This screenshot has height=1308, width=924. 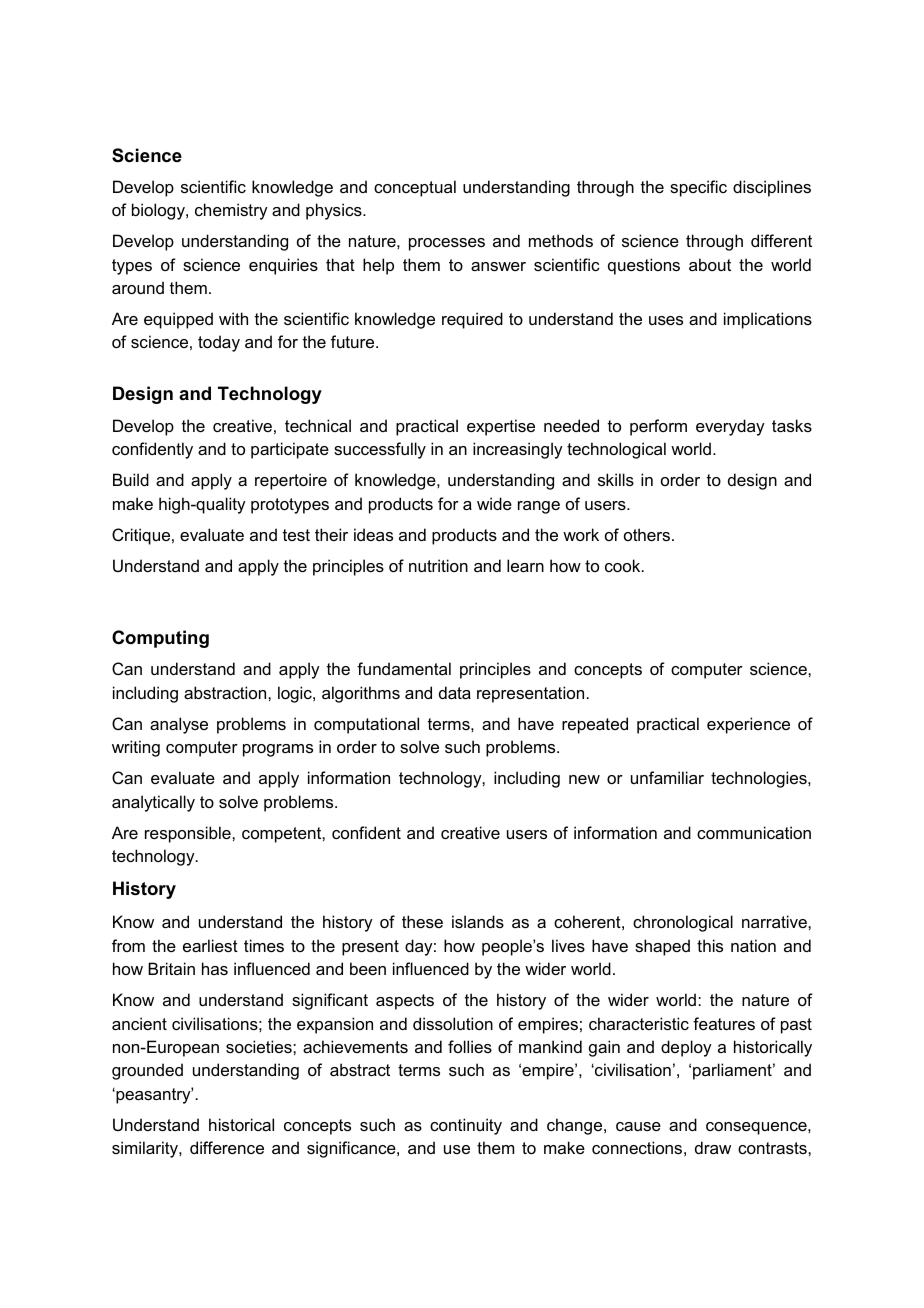 What do you see at coordinates (748, 725) in the screenshot?
I see `experience` at bounding box center [748, 725].
